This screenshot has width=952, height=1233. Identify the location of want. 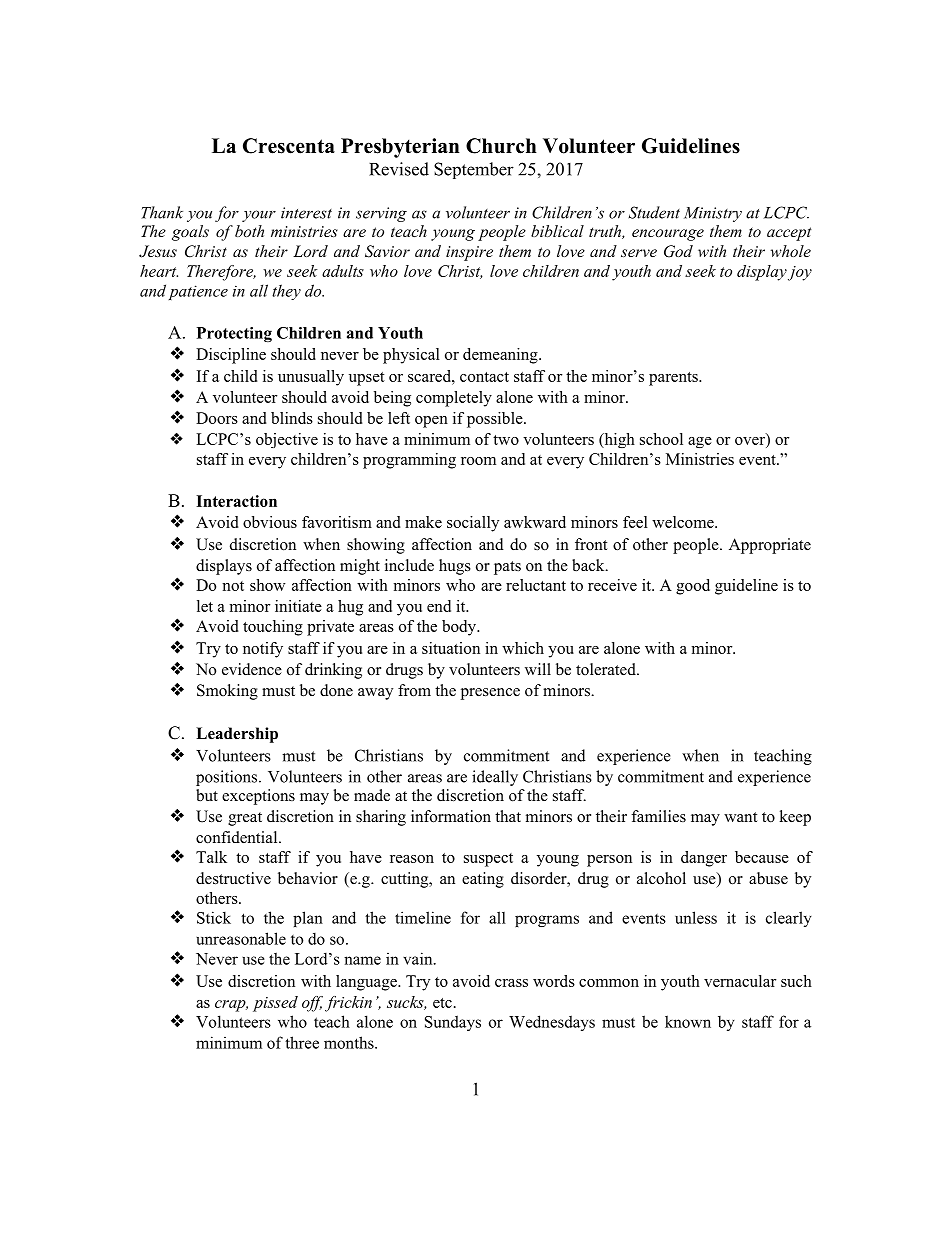
(740, 817).
